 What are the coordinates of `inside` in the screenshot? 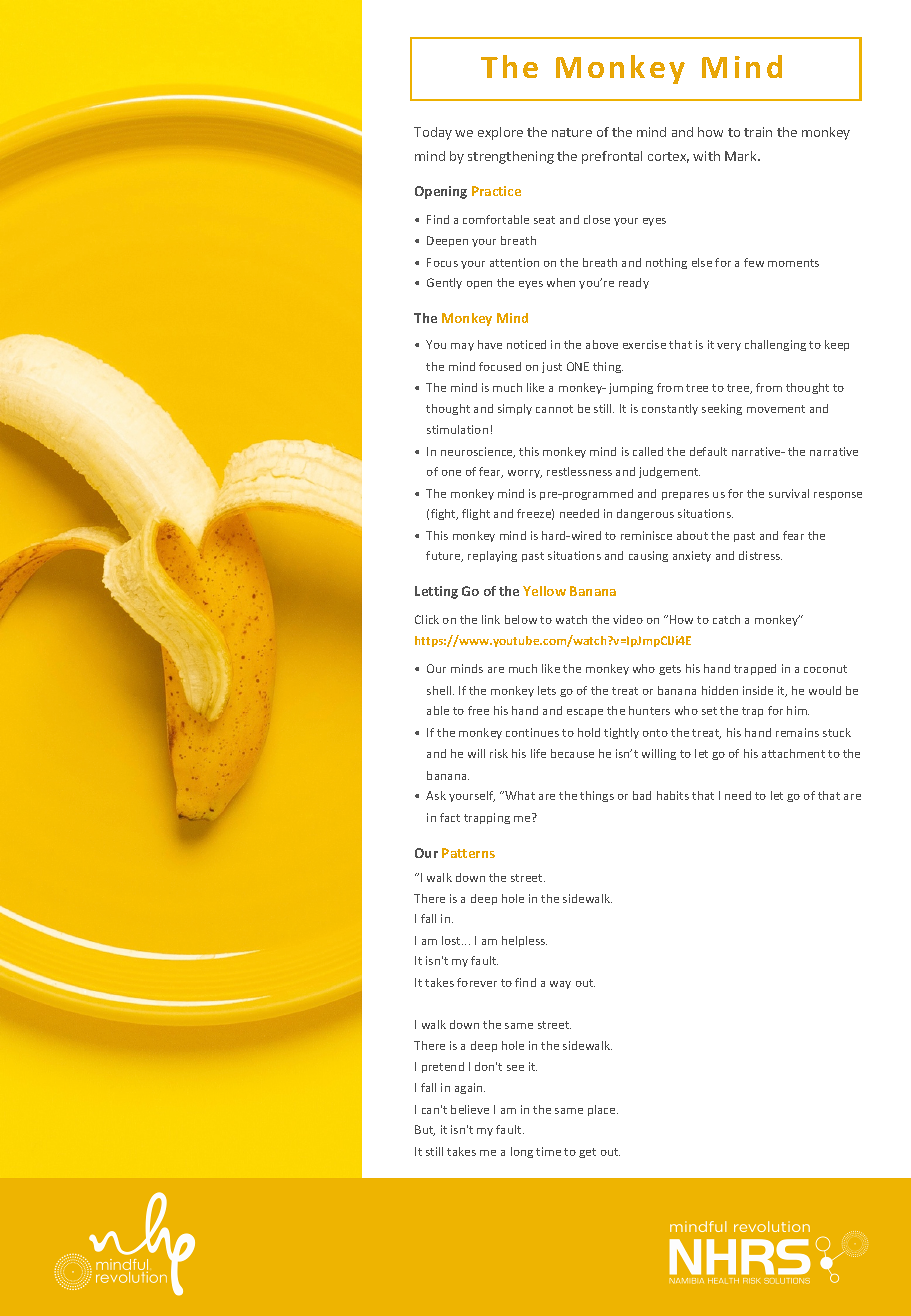 It's located at (758, 690).
